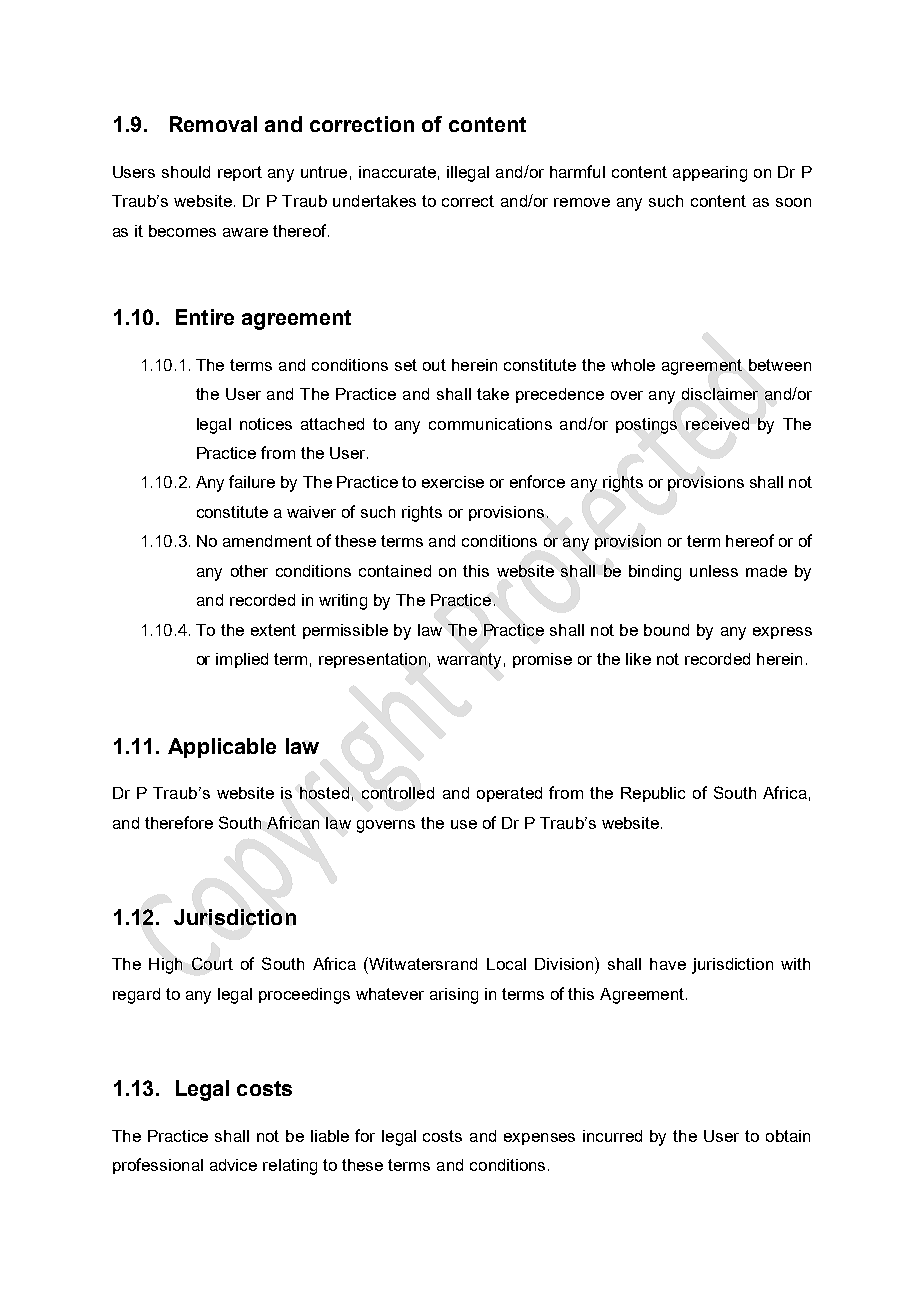 The height and width of the document is (1308, 924). I want to click on advice, so click(233, 1165).
